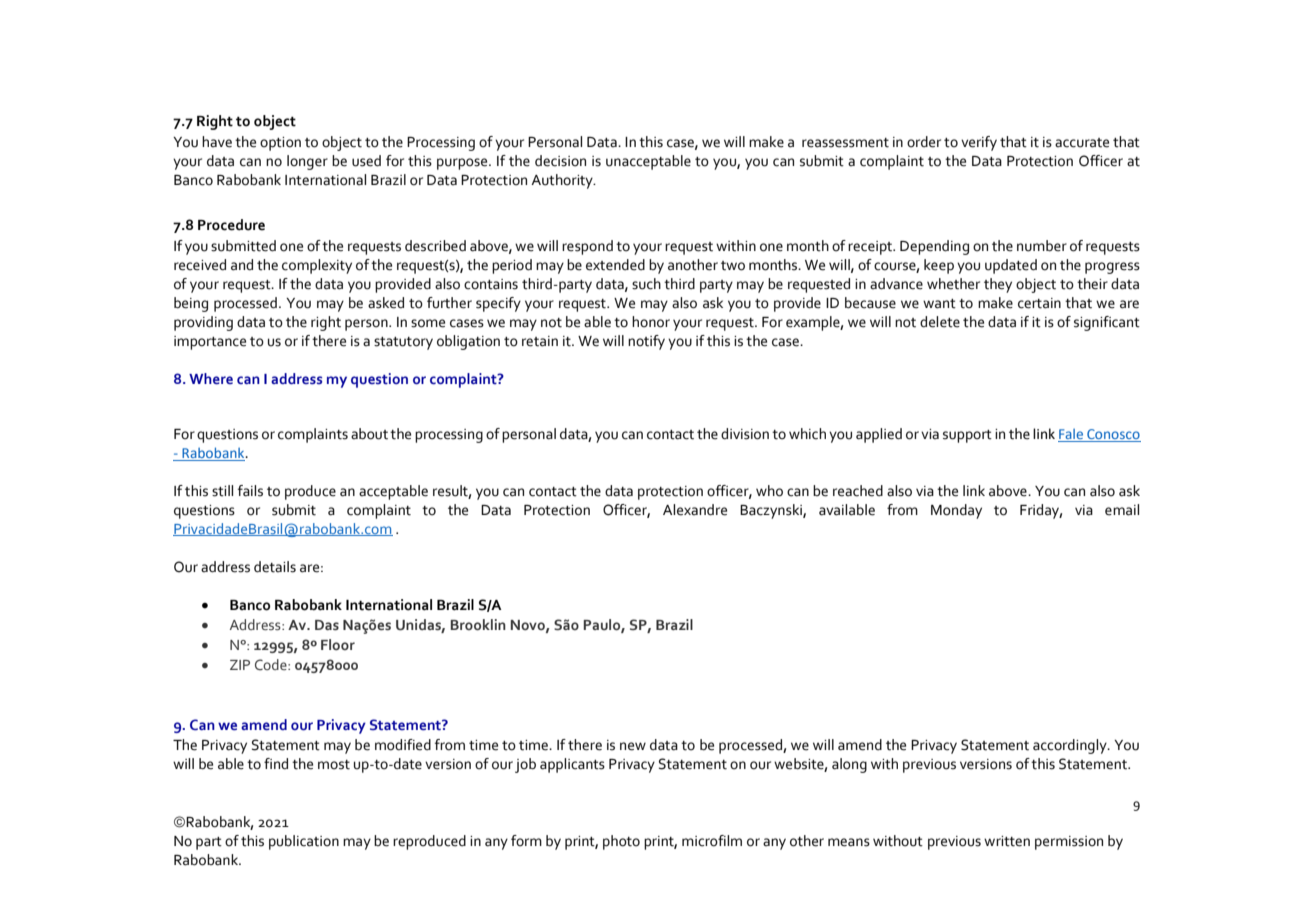  What do you see at coordinates (695, 510) in the page?
I see `Alexandre` at bounding box center [695, 510].
